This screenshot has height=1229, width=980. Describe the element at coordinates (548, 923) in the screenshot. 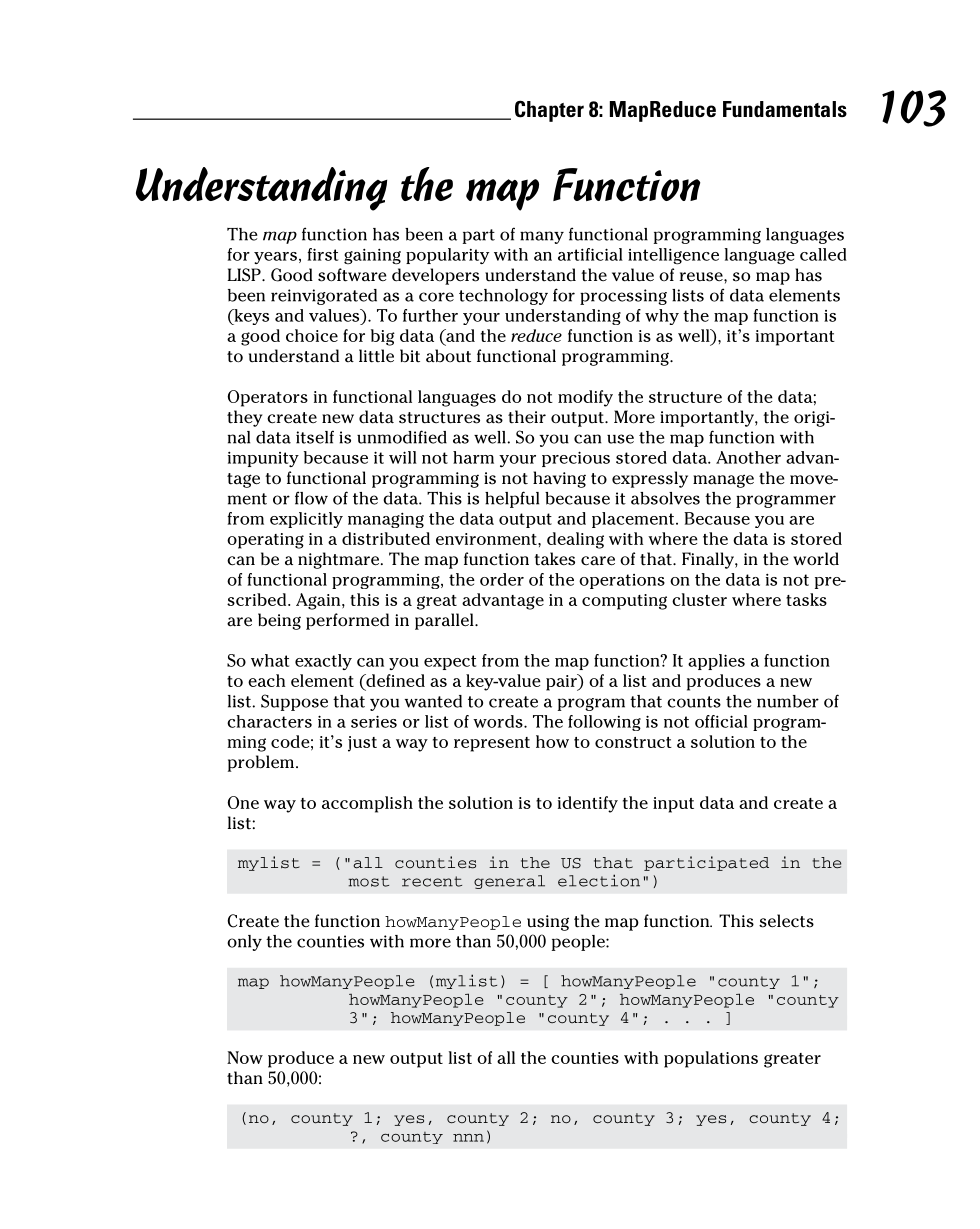

I see `using` at that location.
